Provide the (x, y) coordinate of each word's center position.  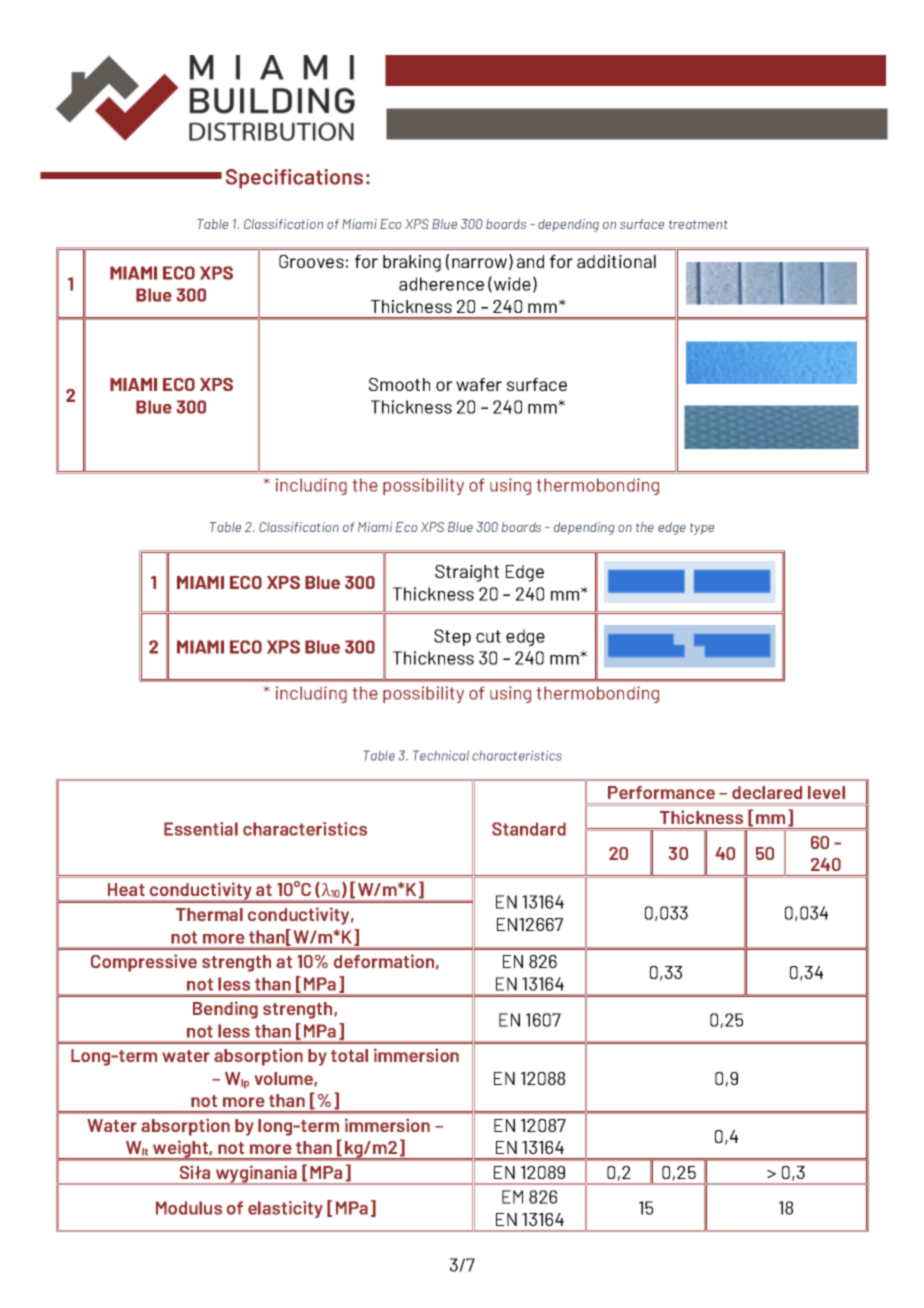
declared (767, 792)
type (702, 529)
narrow (479, 263)
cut (488, 636)
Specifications (294, 179)
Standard (529, 829)
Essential (201, 829)
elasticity (285, 1209)
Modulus (189, 1208)
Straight (467, 573)
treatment (698, 224)
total (349, 1055)
